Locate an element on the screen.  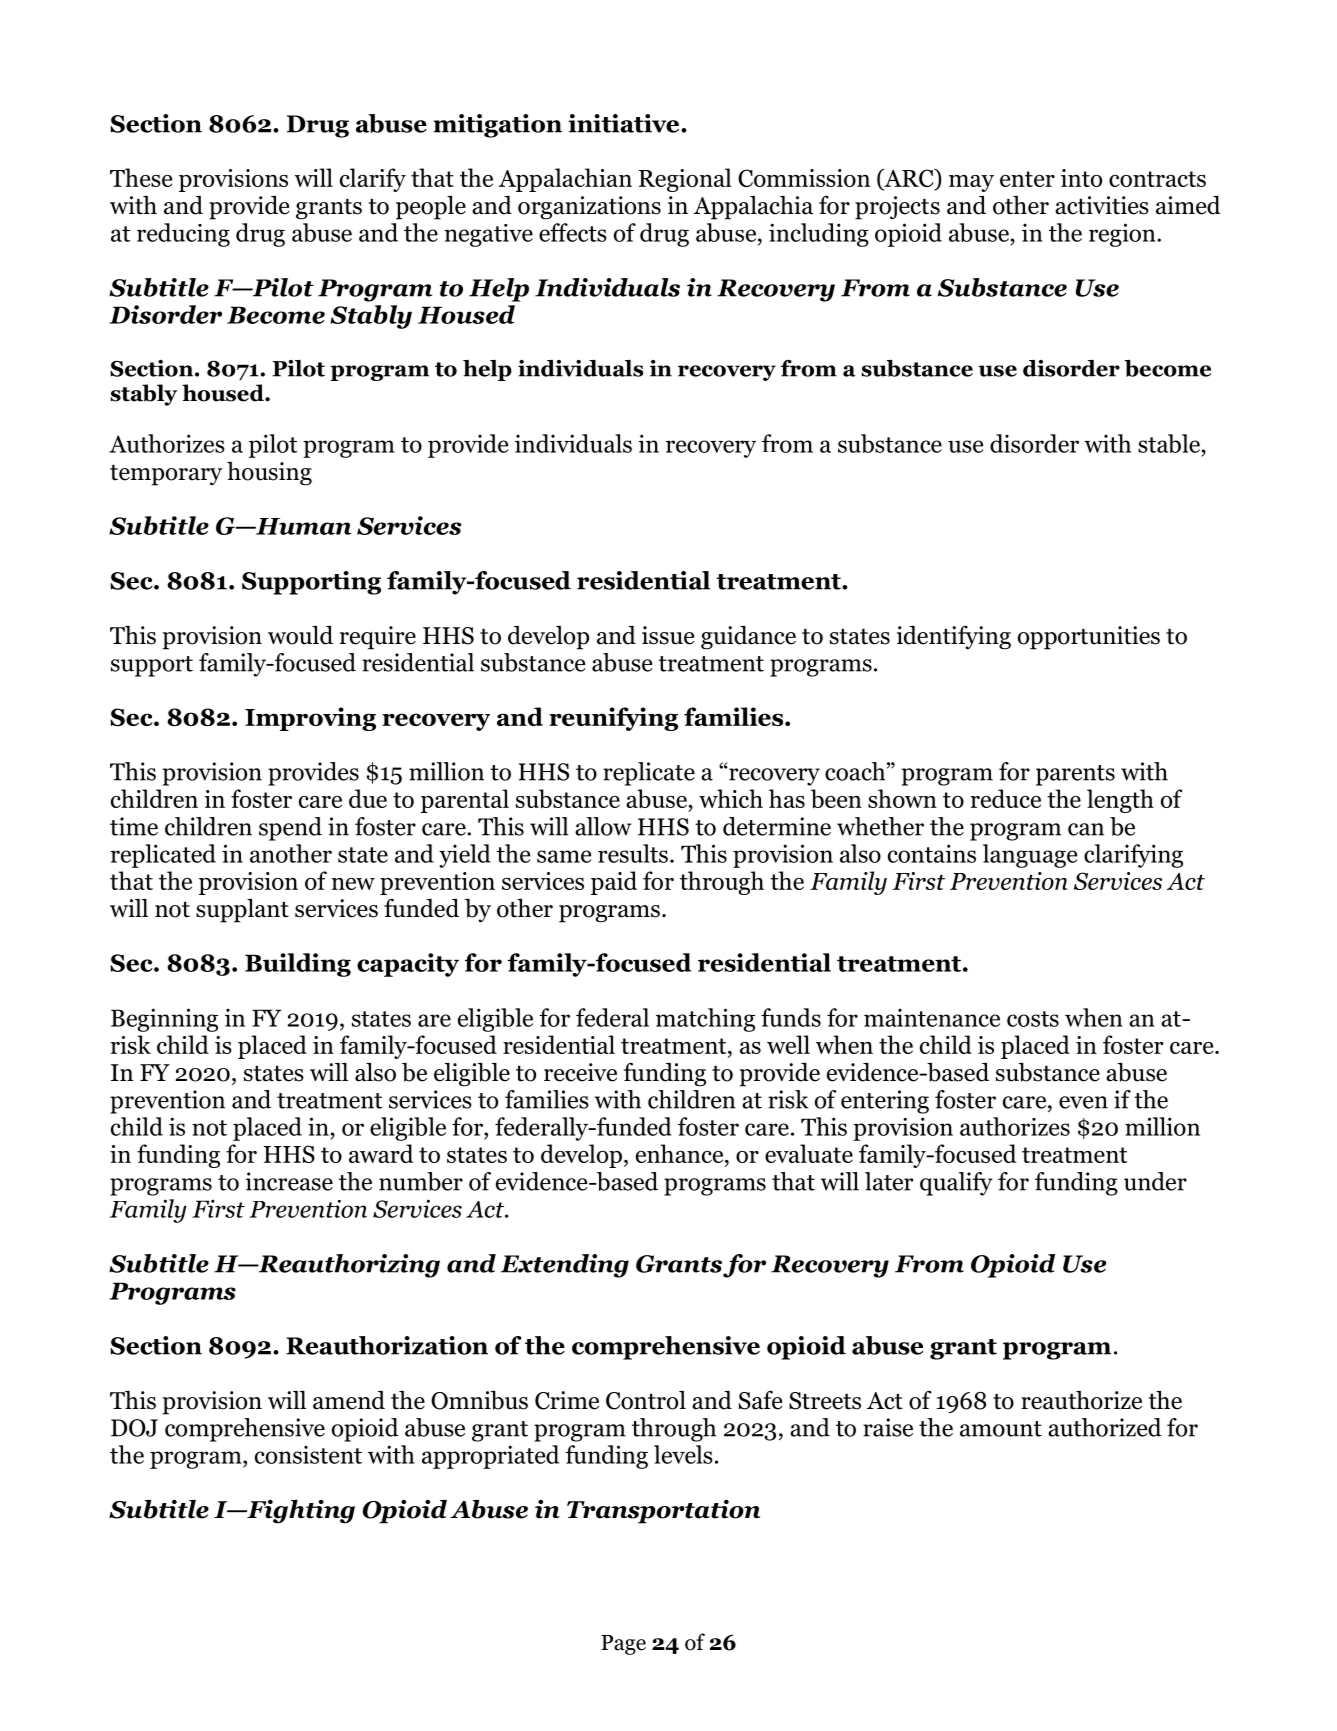
receive is located at coordinates (580, 1072).
